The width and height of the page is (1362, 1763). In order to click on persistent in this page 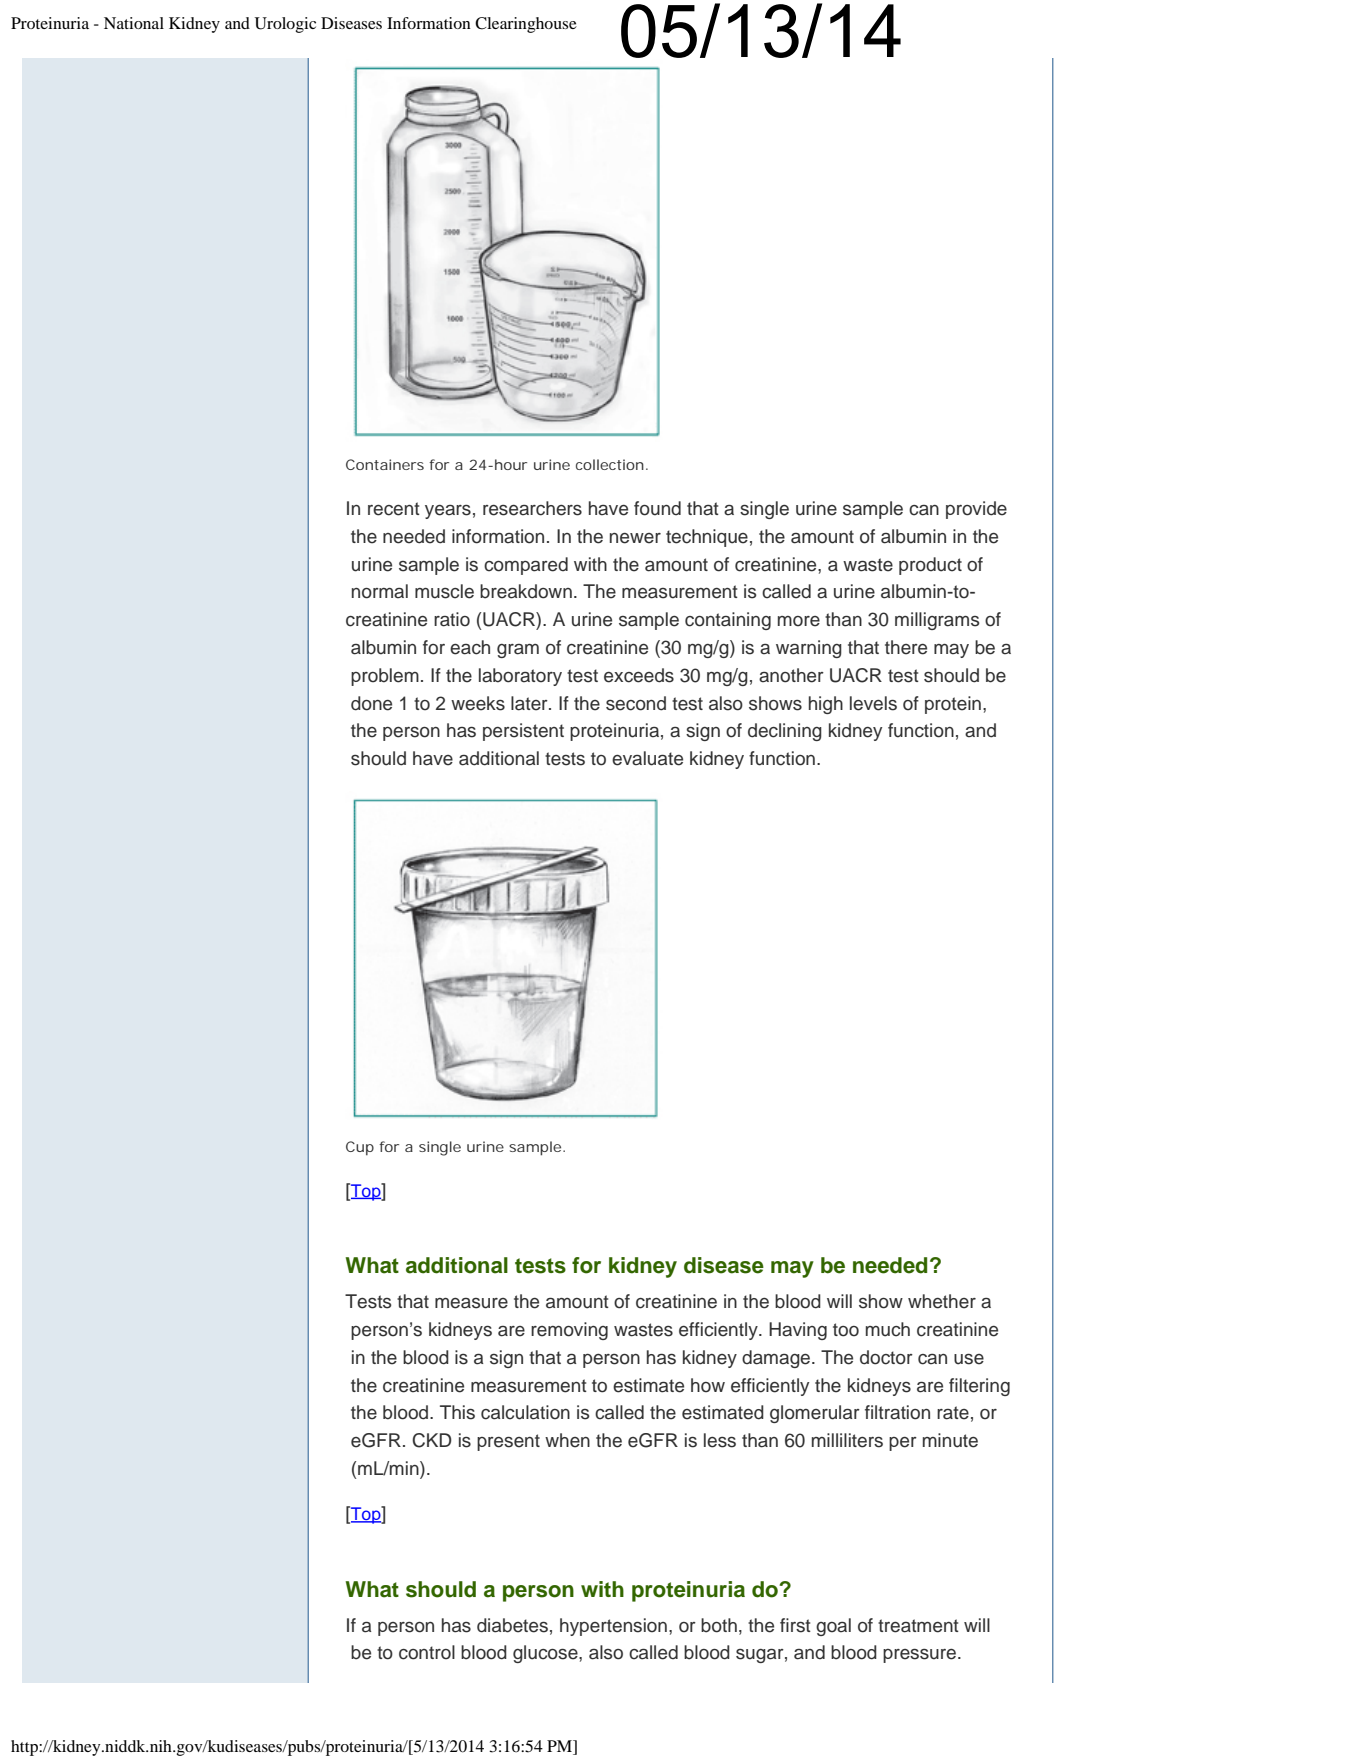, I will do `click(523, 732)`.
